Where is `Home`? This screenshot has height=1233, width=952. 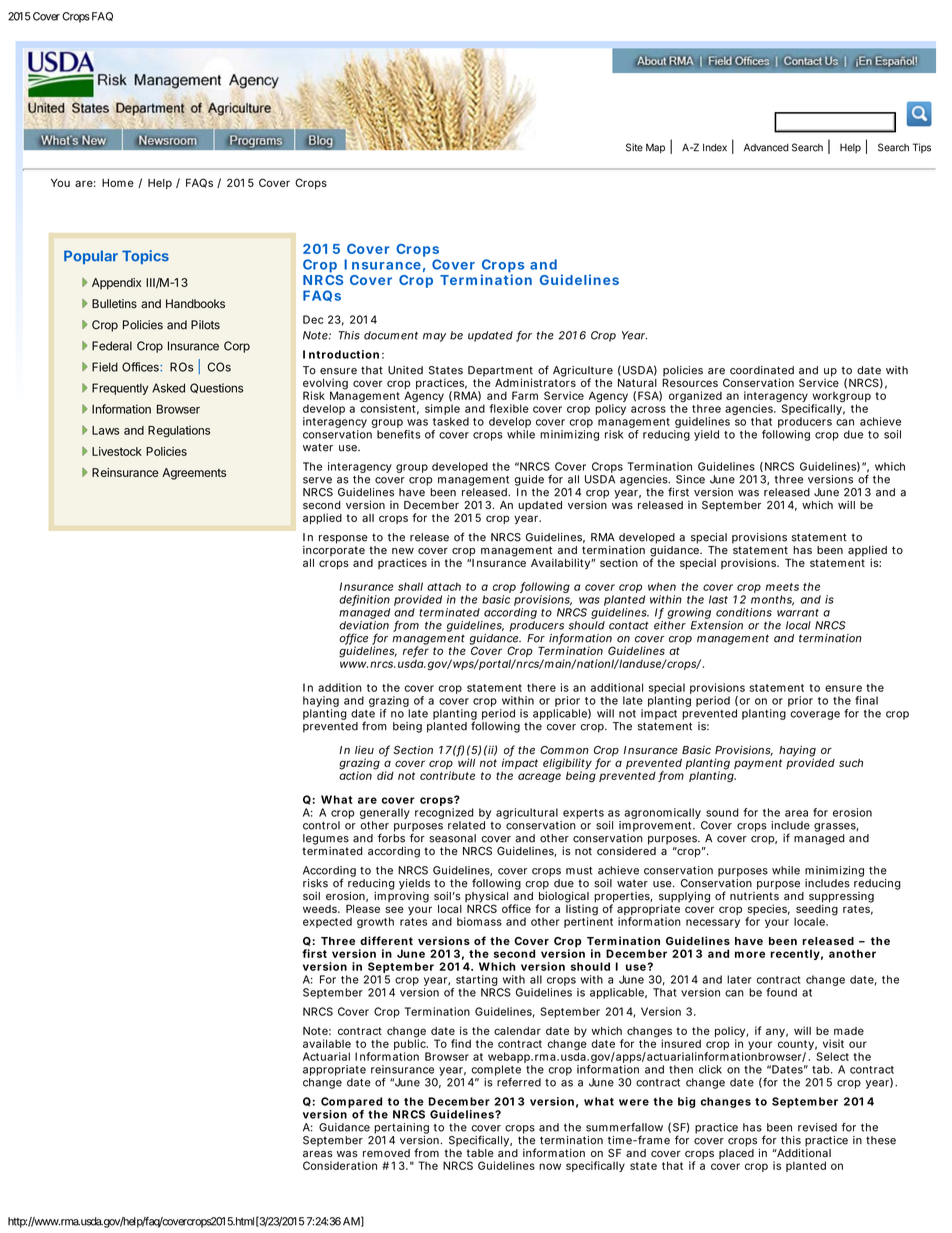 Home is located at coordinates (118, 183).
